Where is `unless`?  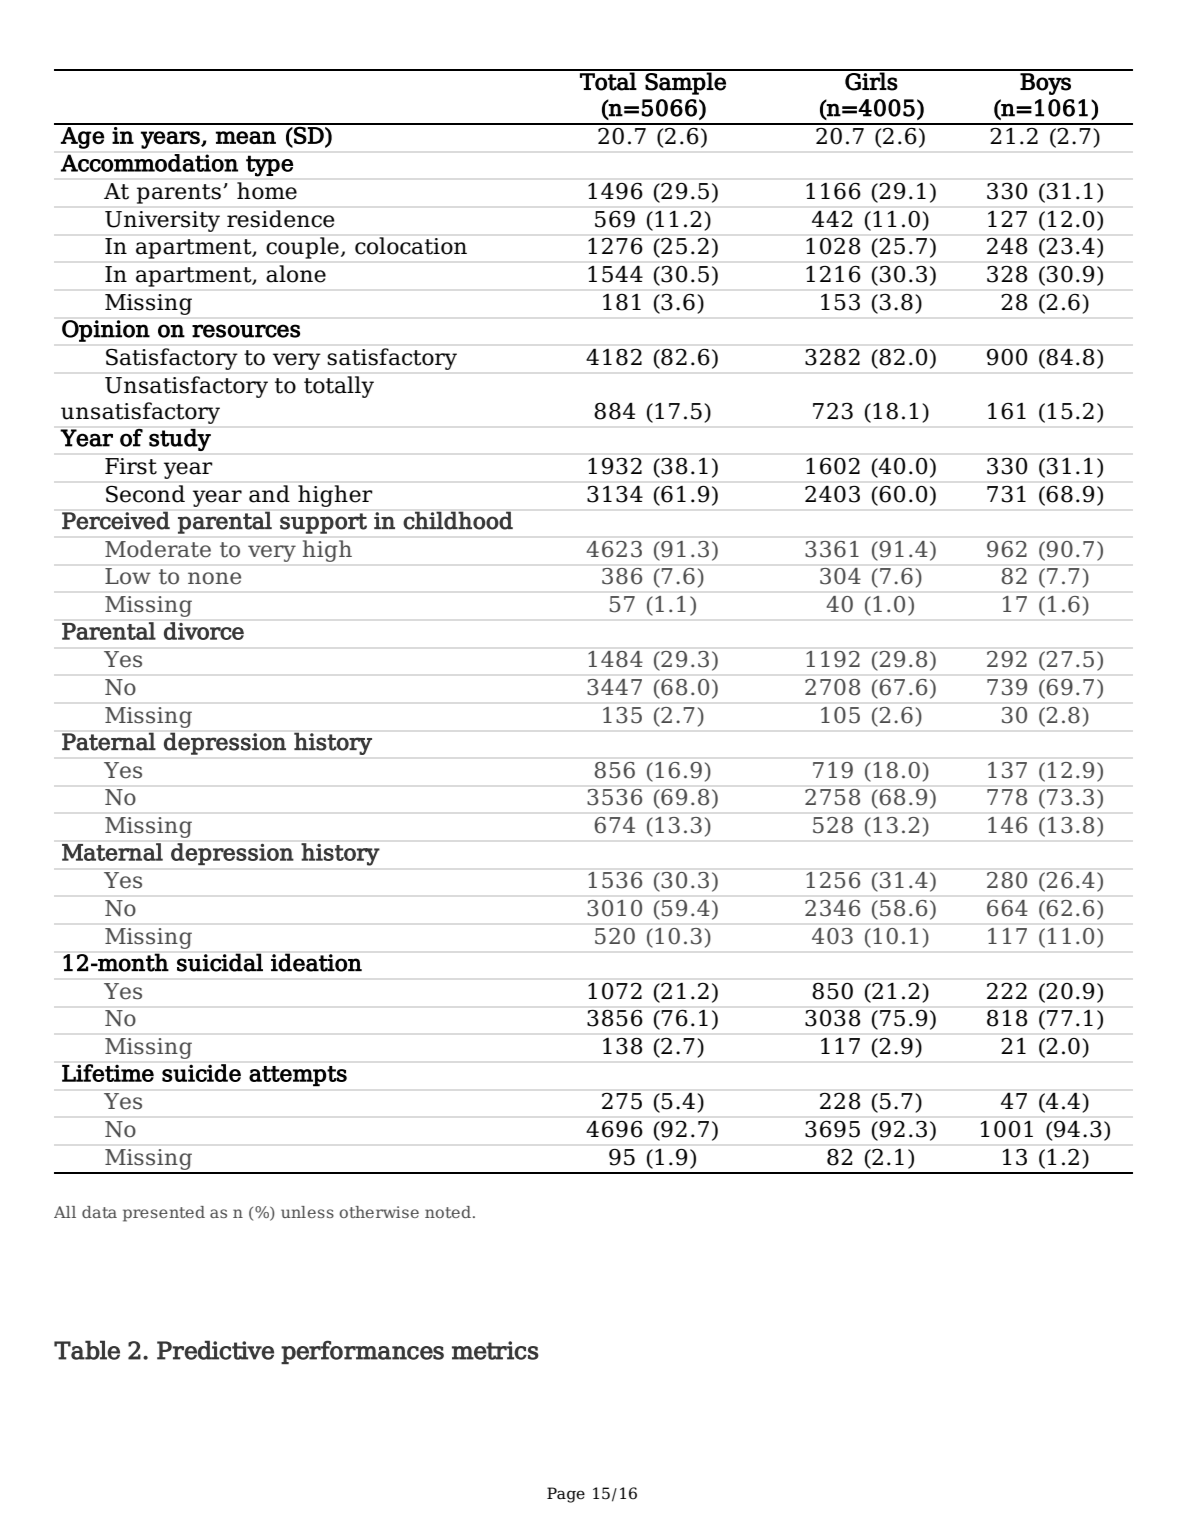 unless is located at coordinates (307, 1212).
